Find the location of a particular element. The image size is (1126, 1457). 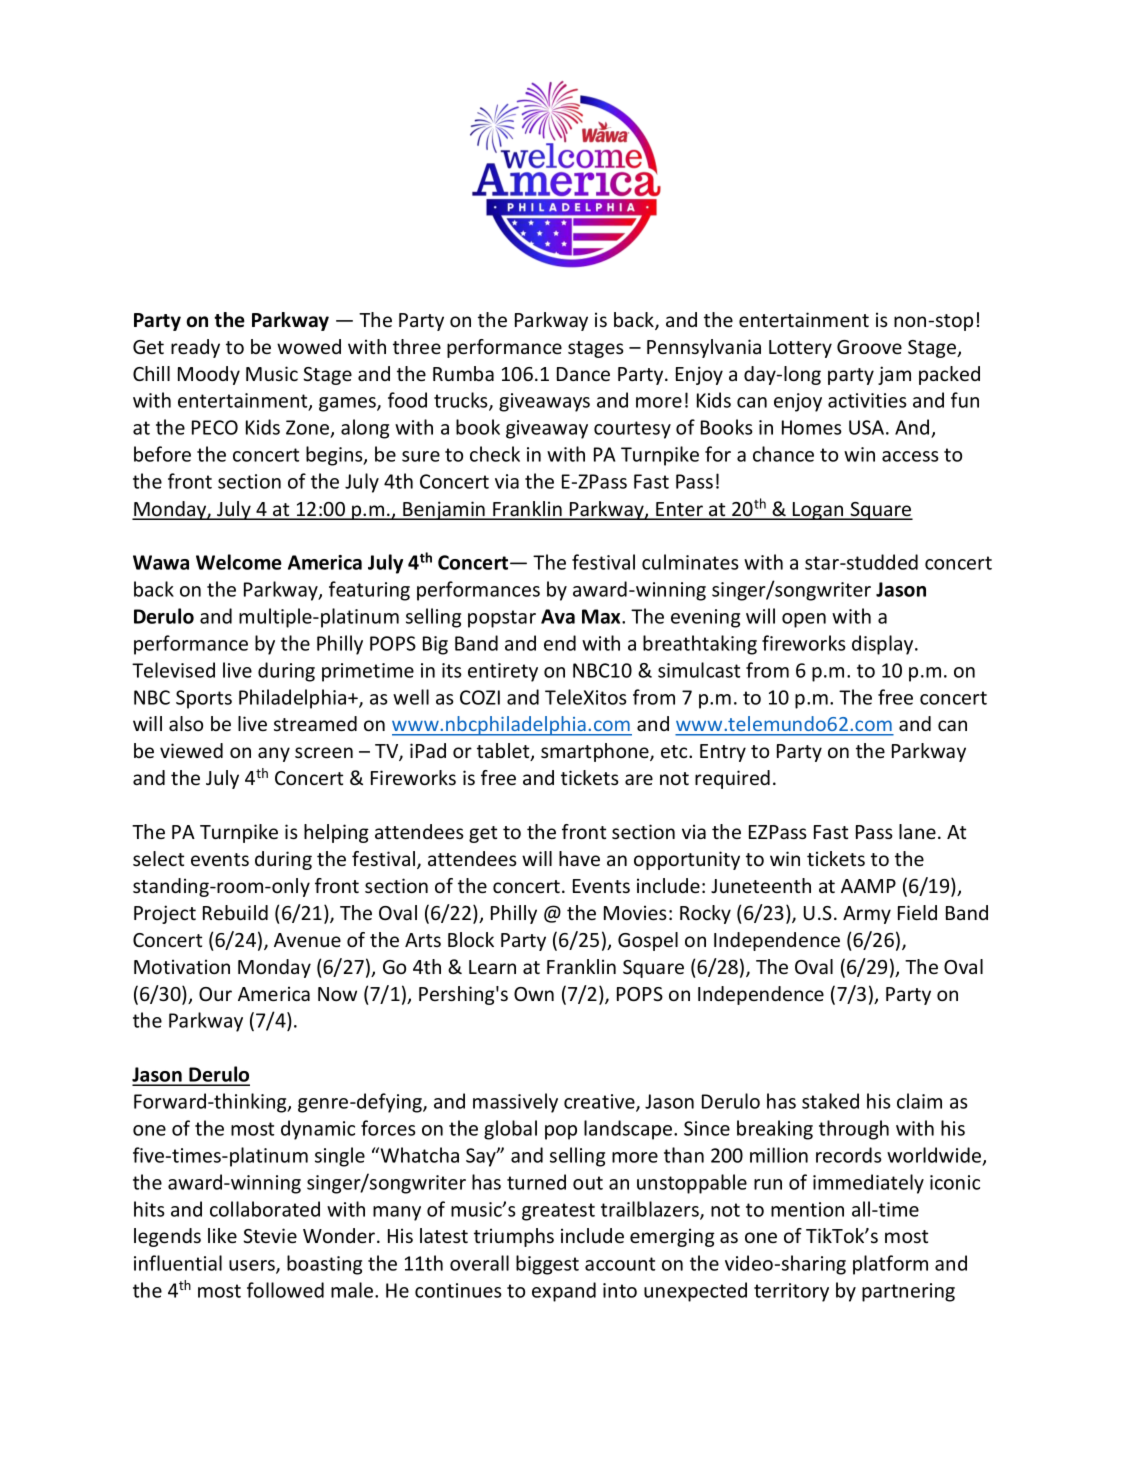

biggest is located at coordinates (547, 1265).
